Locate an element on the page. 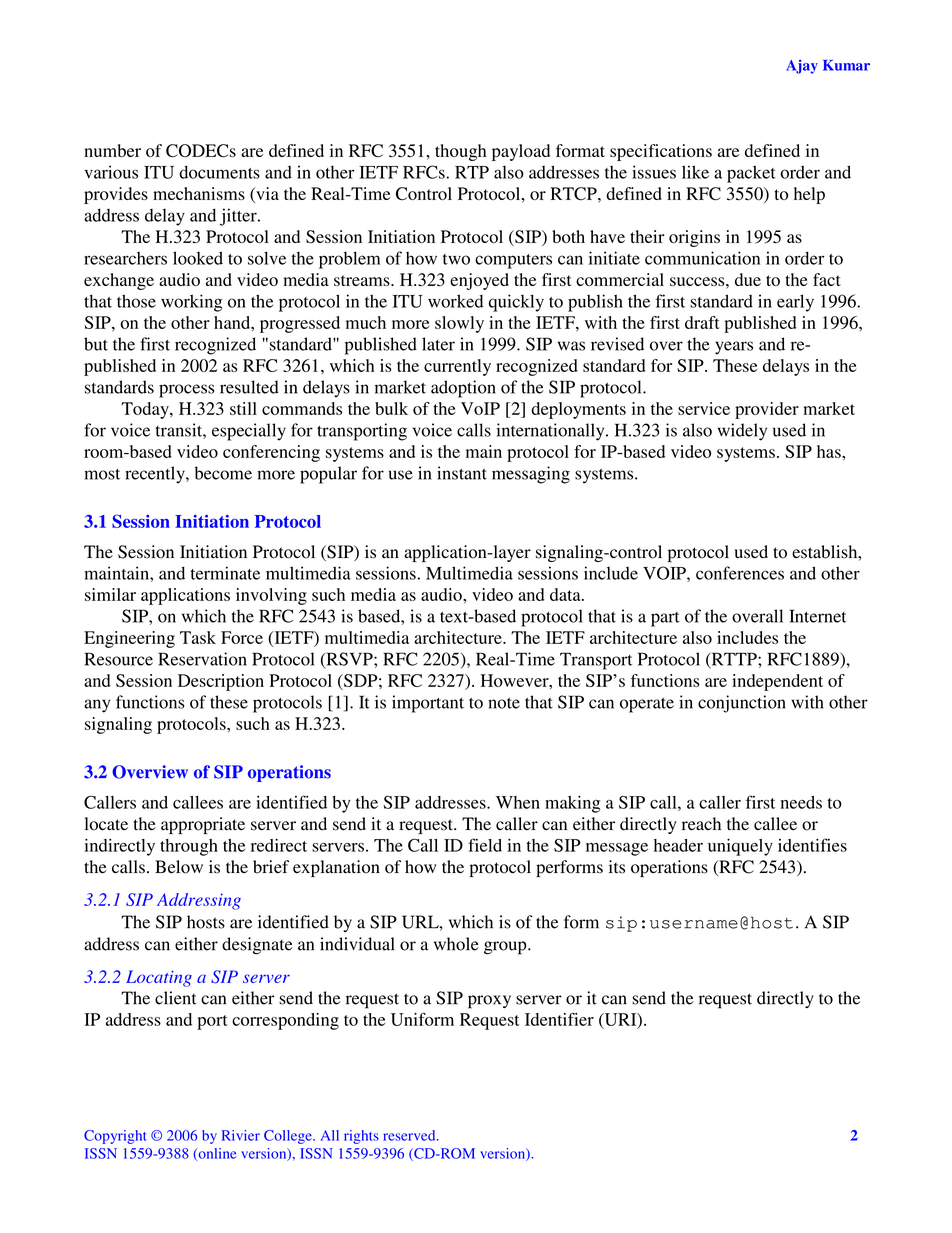 Image resolution: width=952 pixels, height=1233 pixels. though is located at coordinates (460, 152).
